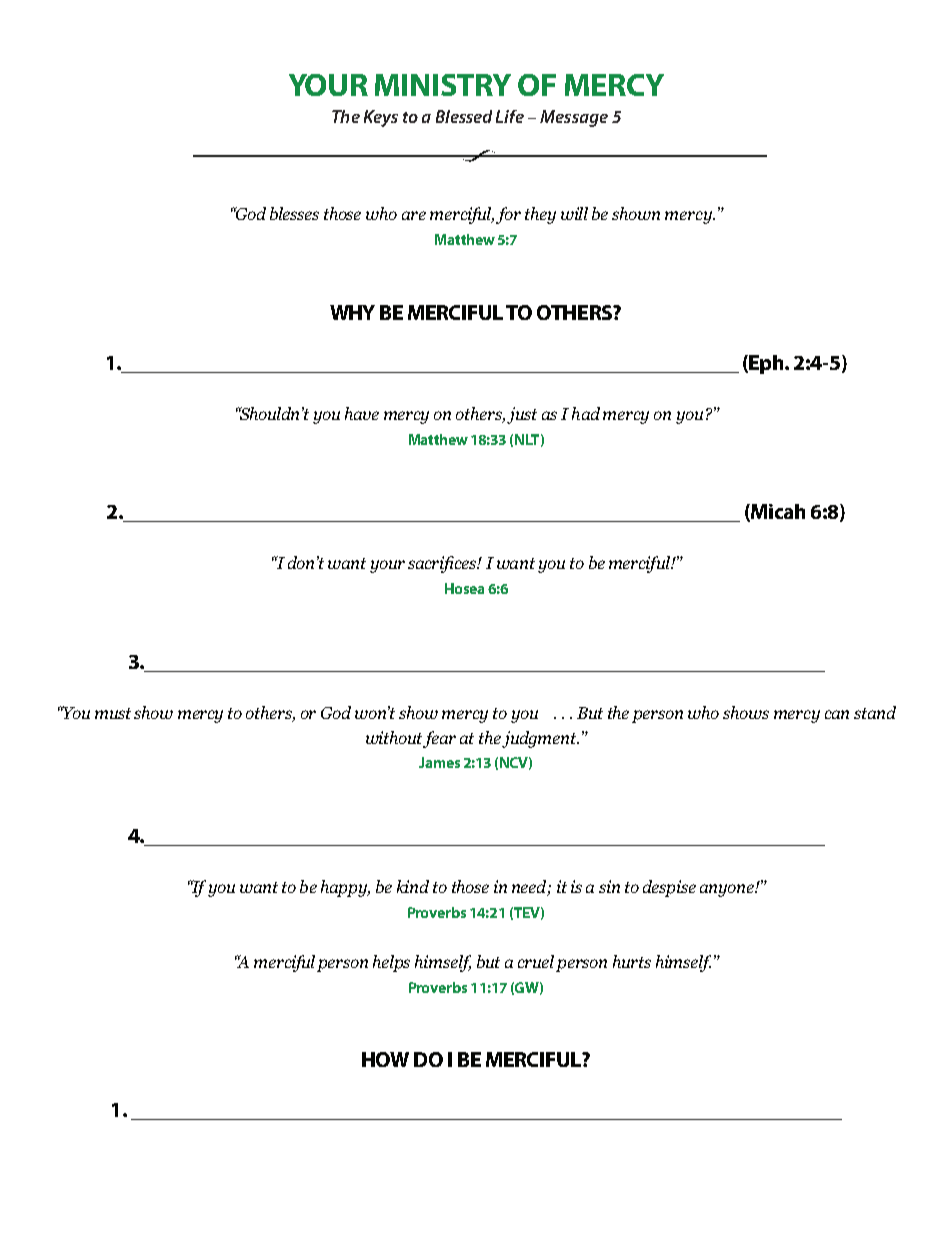 Image resolution: width=952 pixels, height=1233 pixels. Describe the element at coordinates (837, 714) in the screenshot. I see `can` at that location.
